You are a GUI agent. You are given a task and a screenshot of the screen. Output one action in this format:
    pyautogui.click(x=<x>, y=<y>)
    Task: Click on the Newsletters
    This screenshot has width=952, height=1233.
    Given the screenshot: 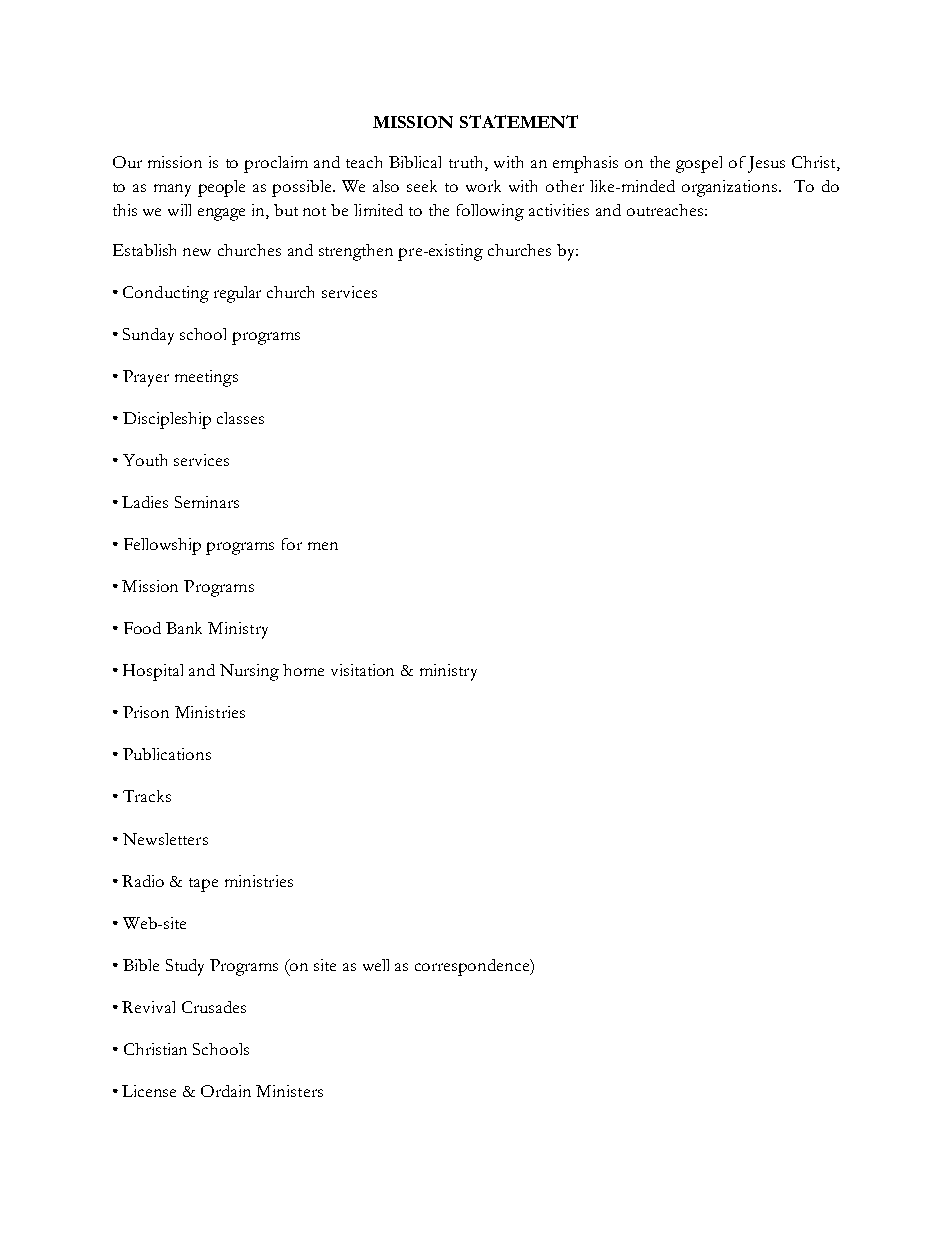 What is the action you would take?
    pyautogui.click(x=165, y=839)
